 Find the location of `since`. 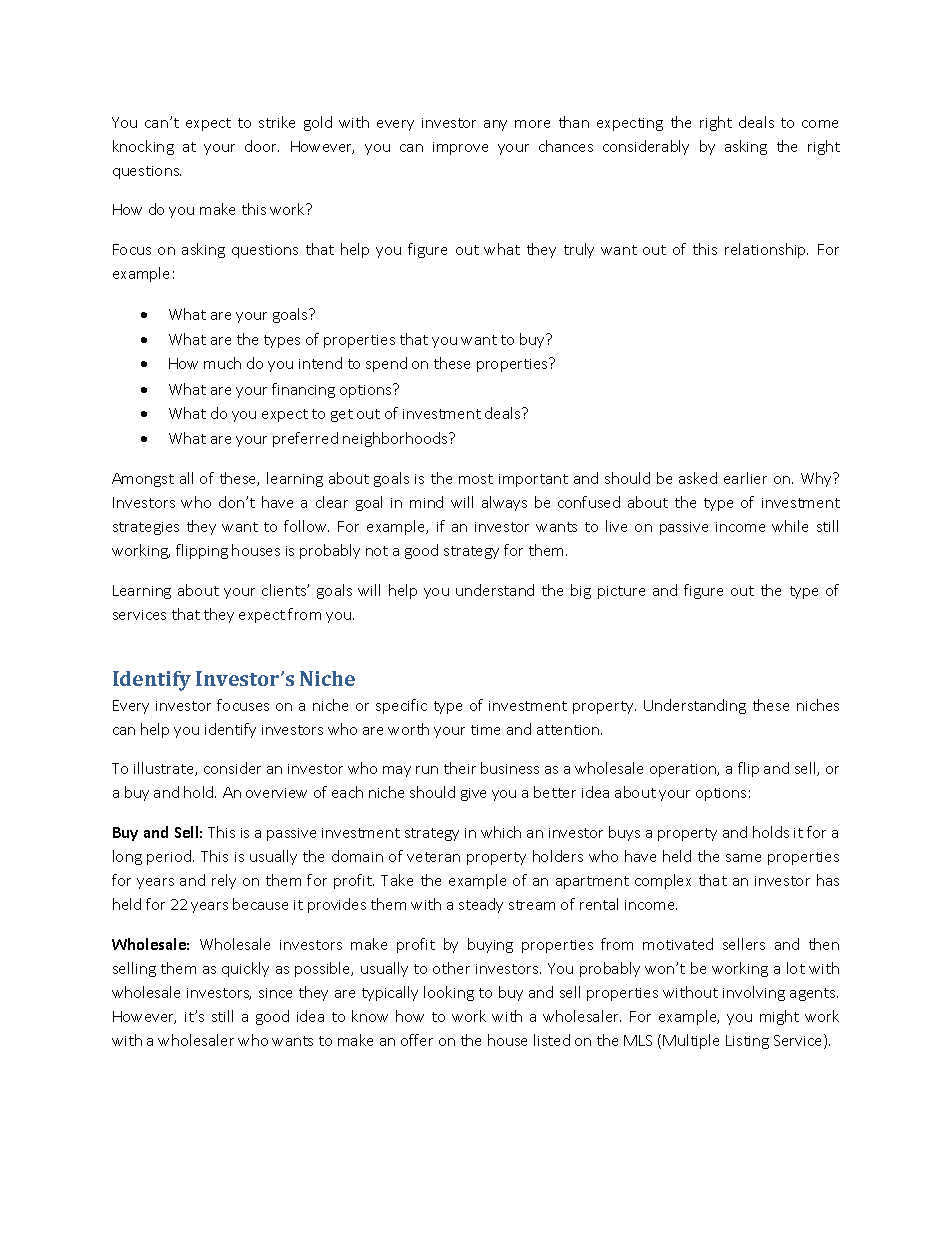

since is located at coordinates (275, 993).
